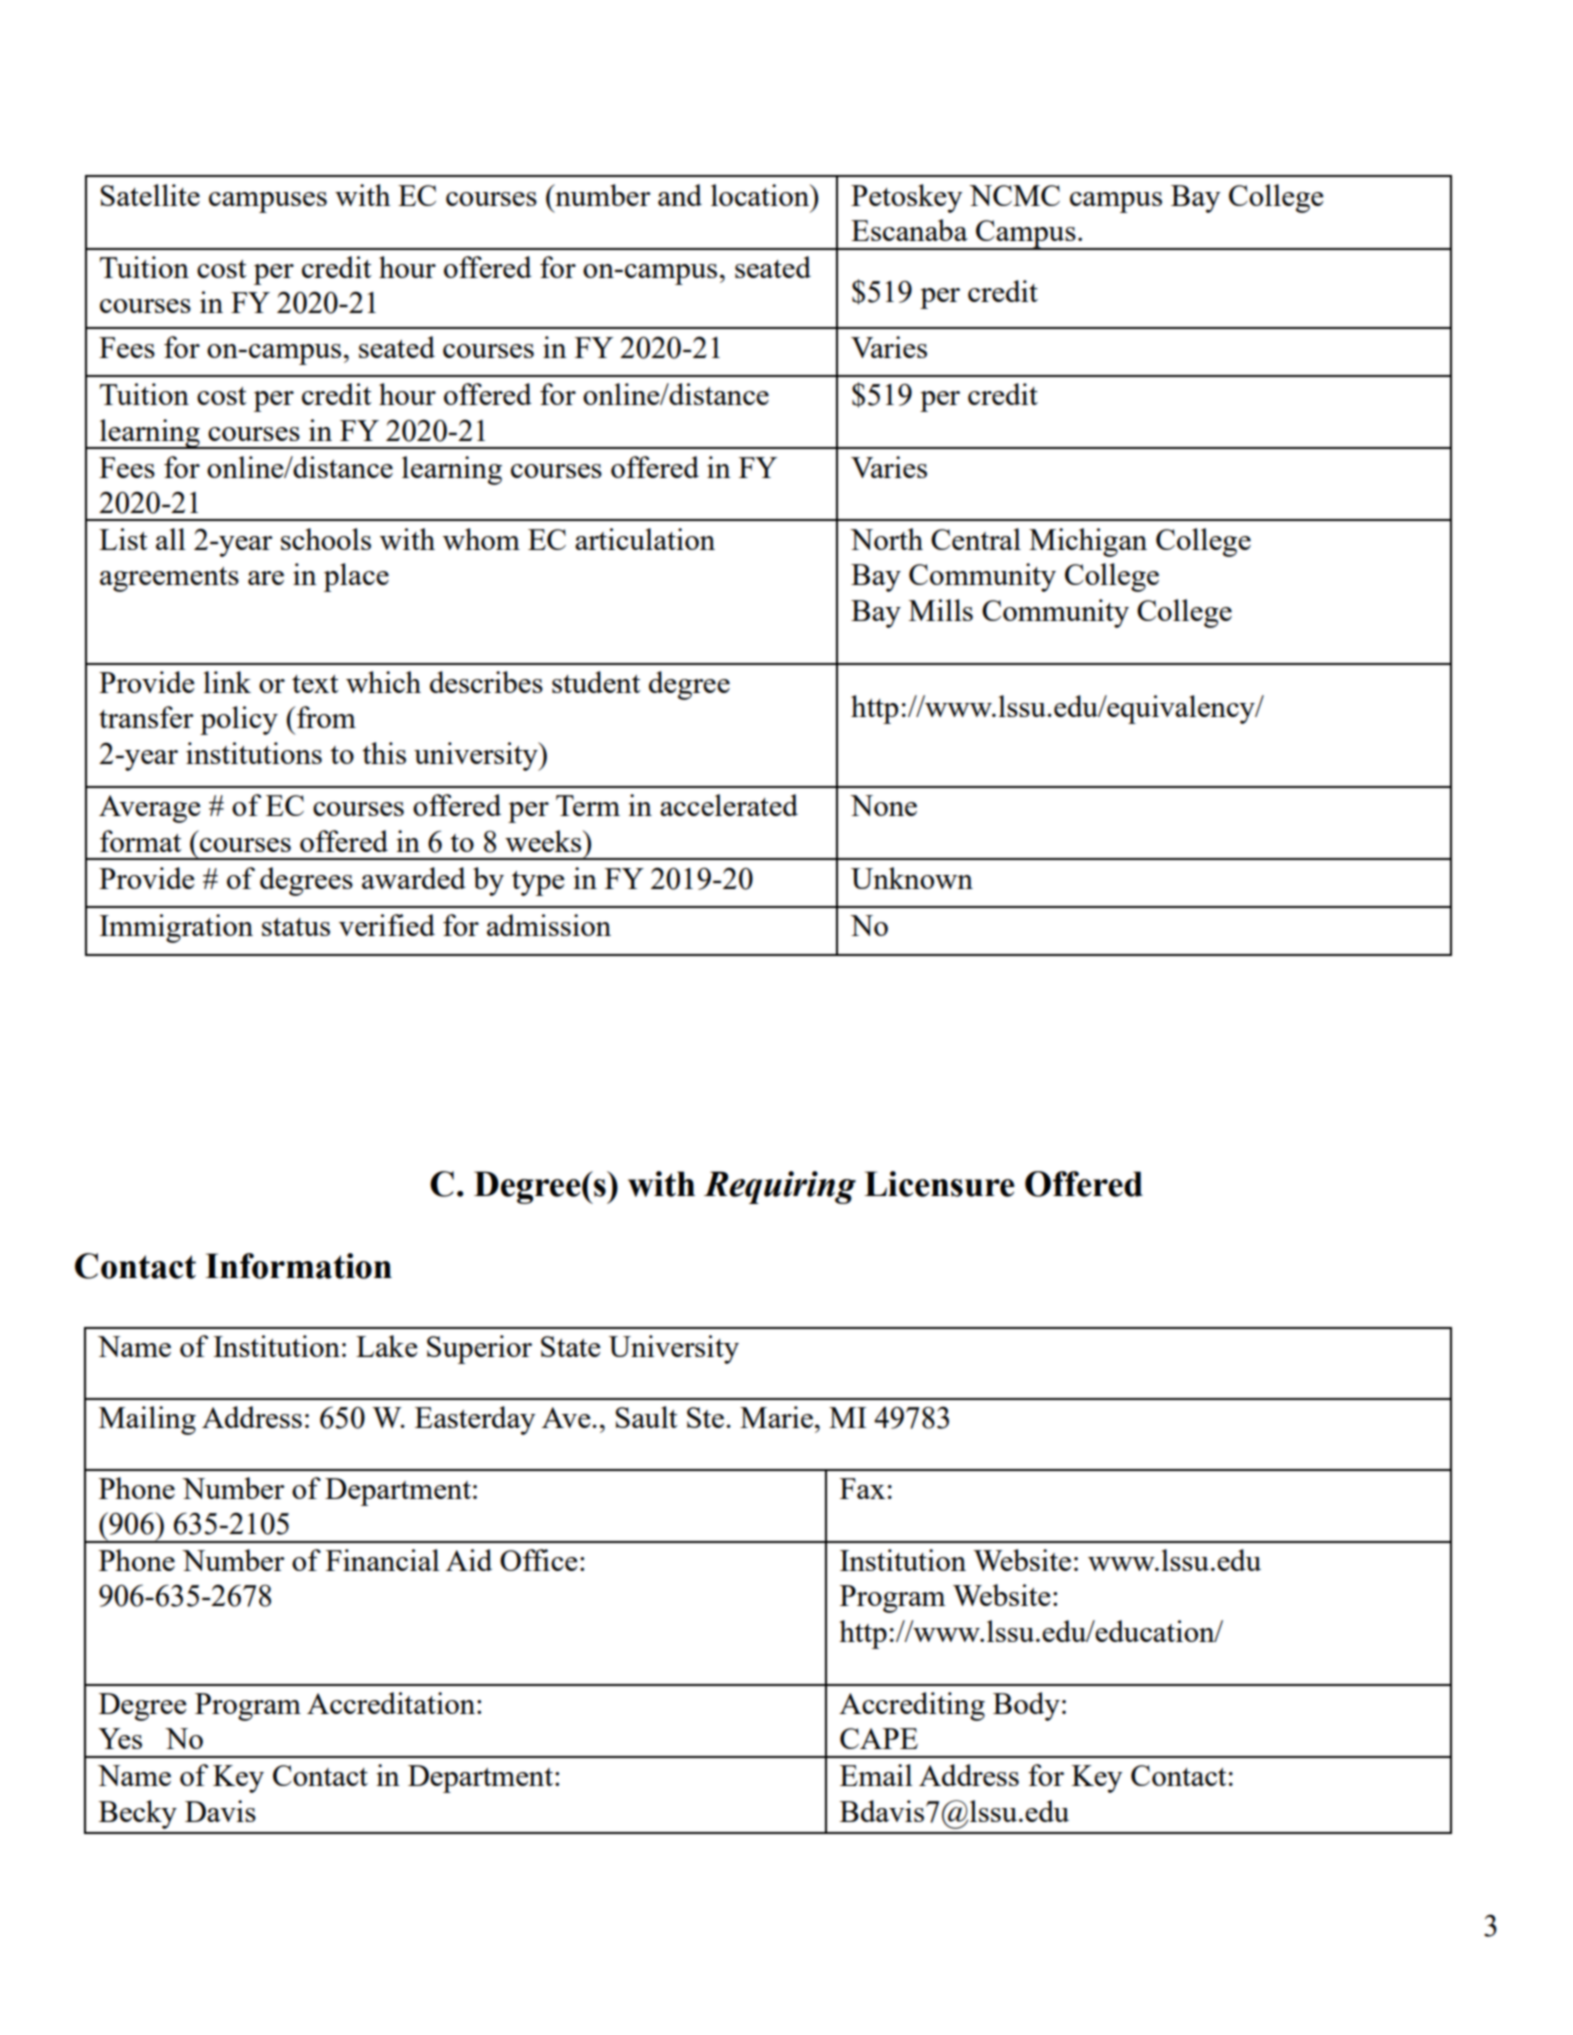 Image resolution: width=1573 pixels, height=2035 pixels. I want to click on Becky, so click(138, 1814).
